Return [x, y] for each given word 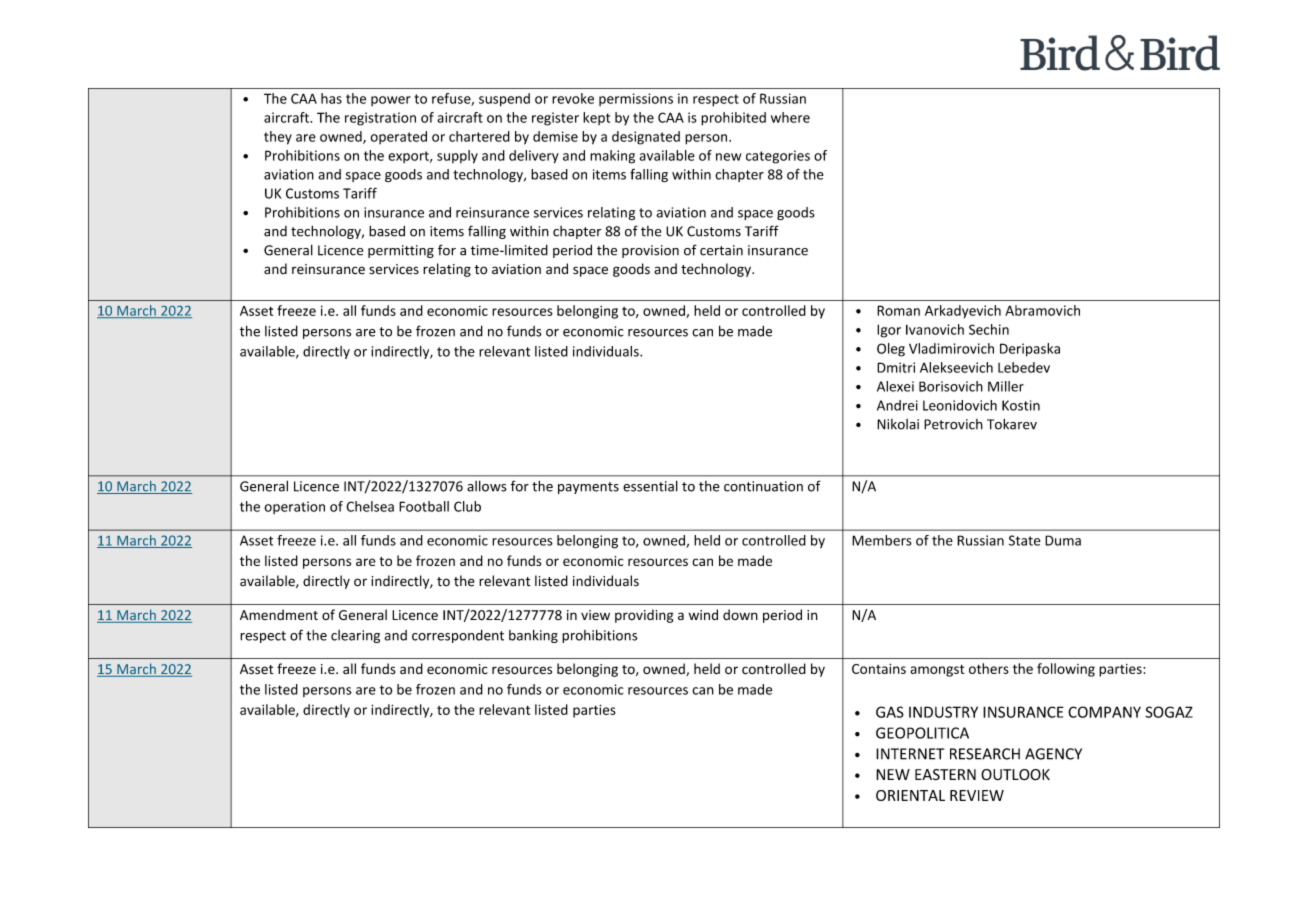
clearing [355, 636]
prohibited [733, 119]
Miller [1006, 386]
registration [380, 119]
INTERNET [910, 754]
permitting [401, 251]
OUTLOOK [1015, 775]
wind [703, 614]
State [1025, 540]
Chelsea [370, 506]
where [790, 117]
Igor [889, 331]
